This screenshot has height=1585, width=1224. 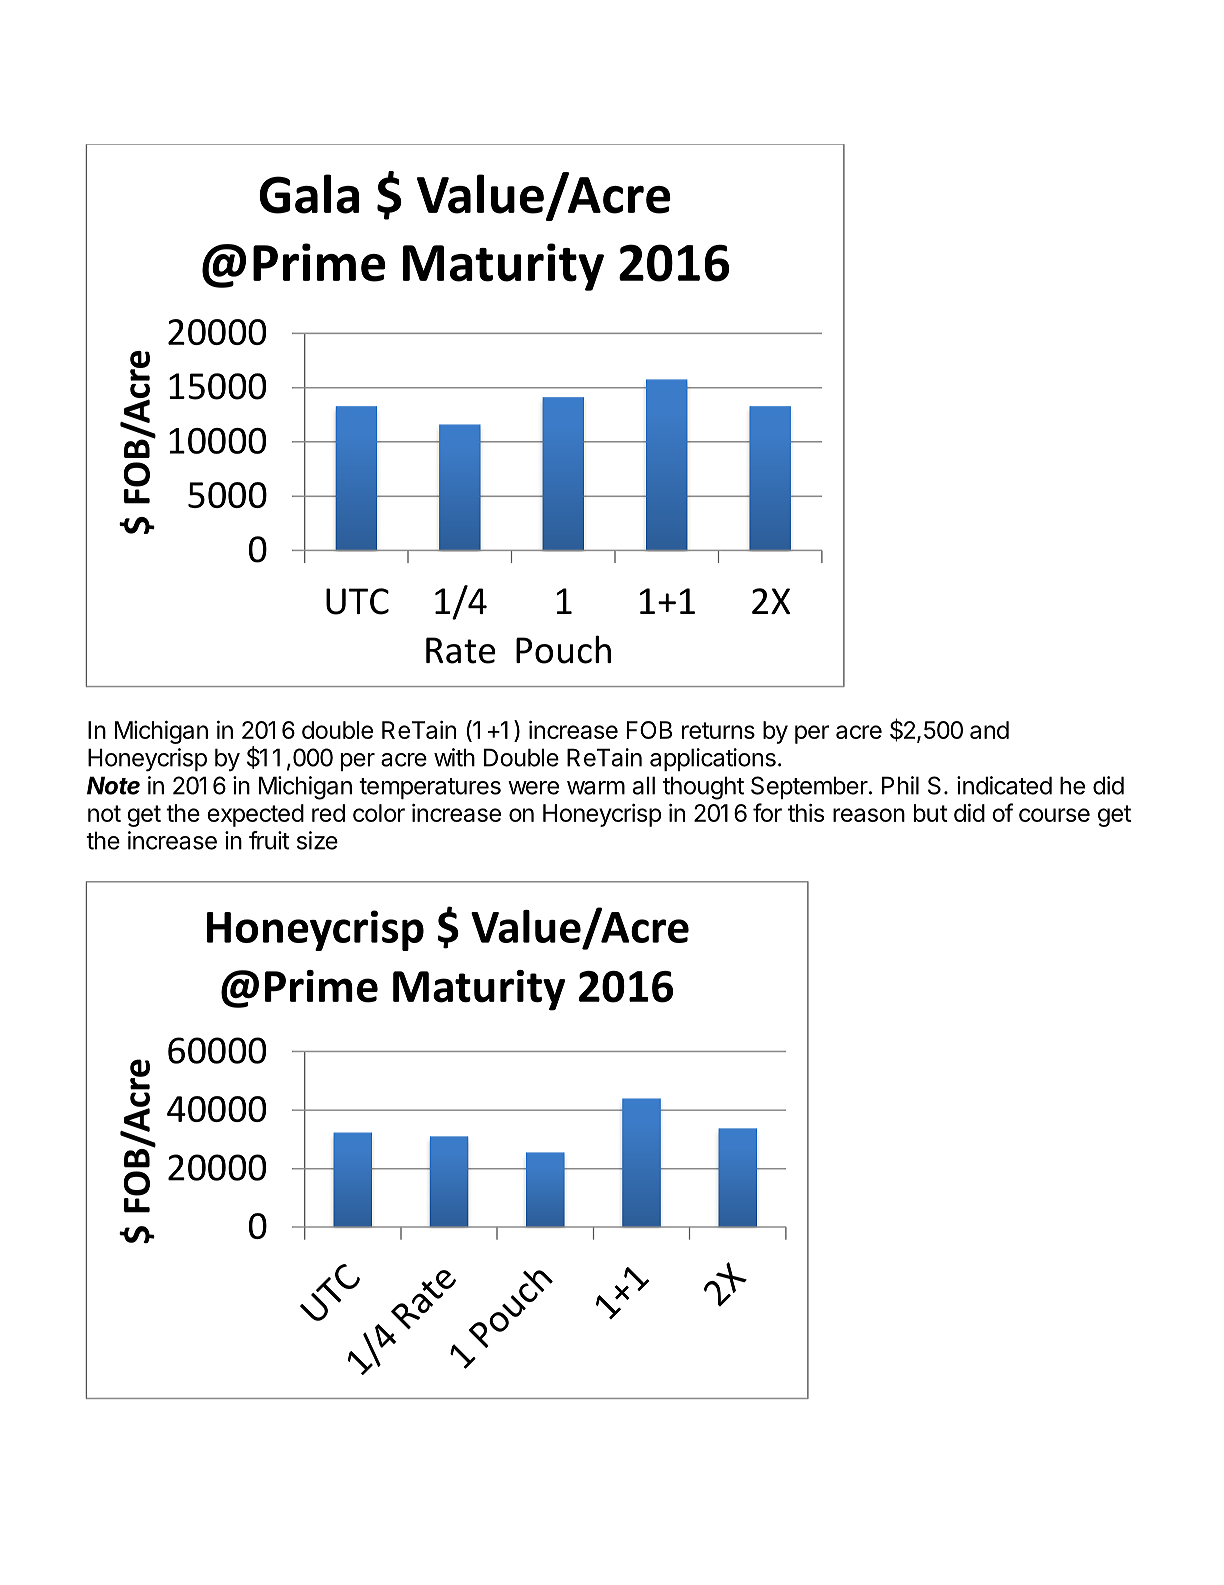 What do you see at coordinates (309, 194) in the screenshot?
I see `Gala` at bounding box center [309, 194].
